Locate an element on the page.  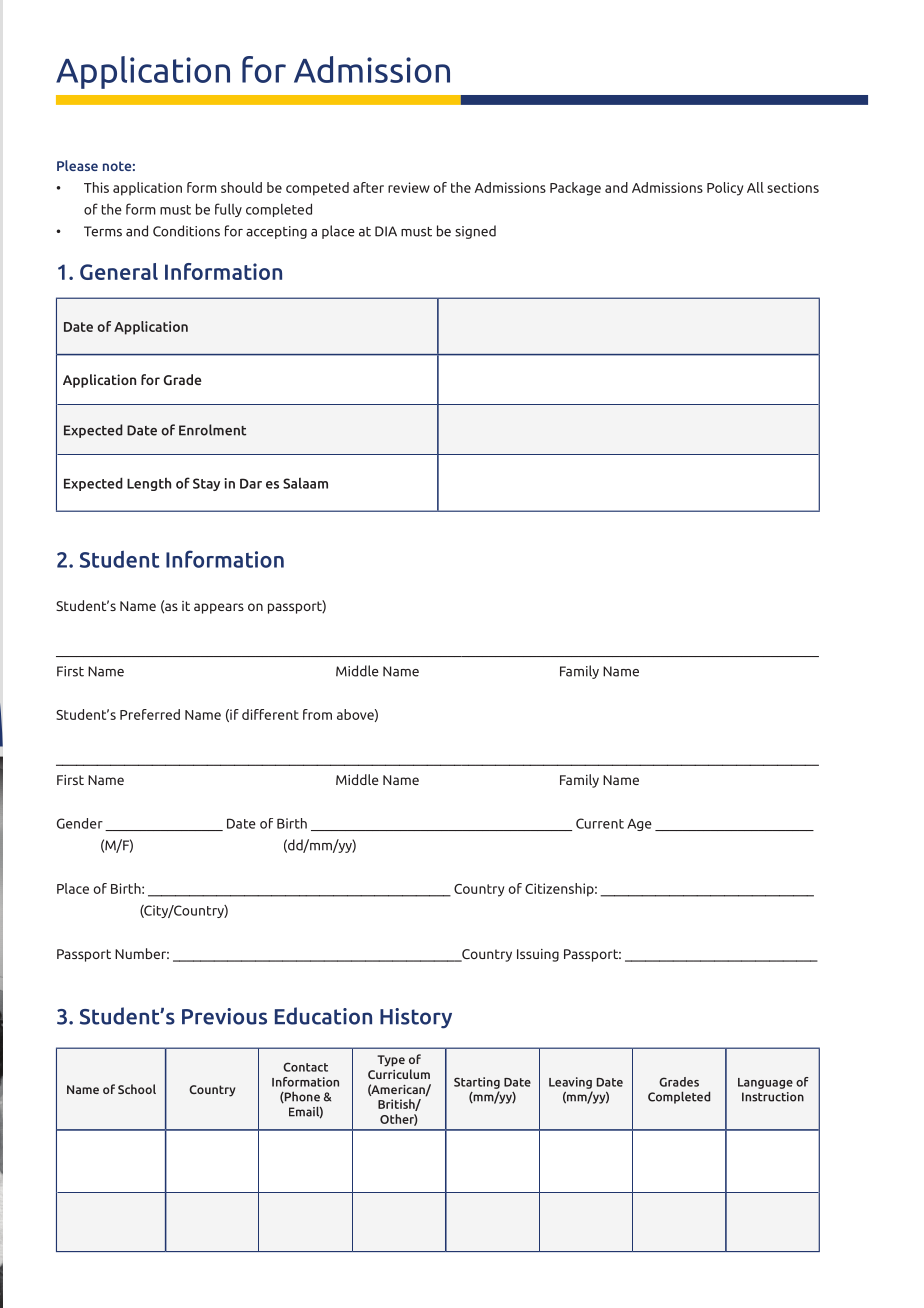
appears is located at coordinates (219, 608).
